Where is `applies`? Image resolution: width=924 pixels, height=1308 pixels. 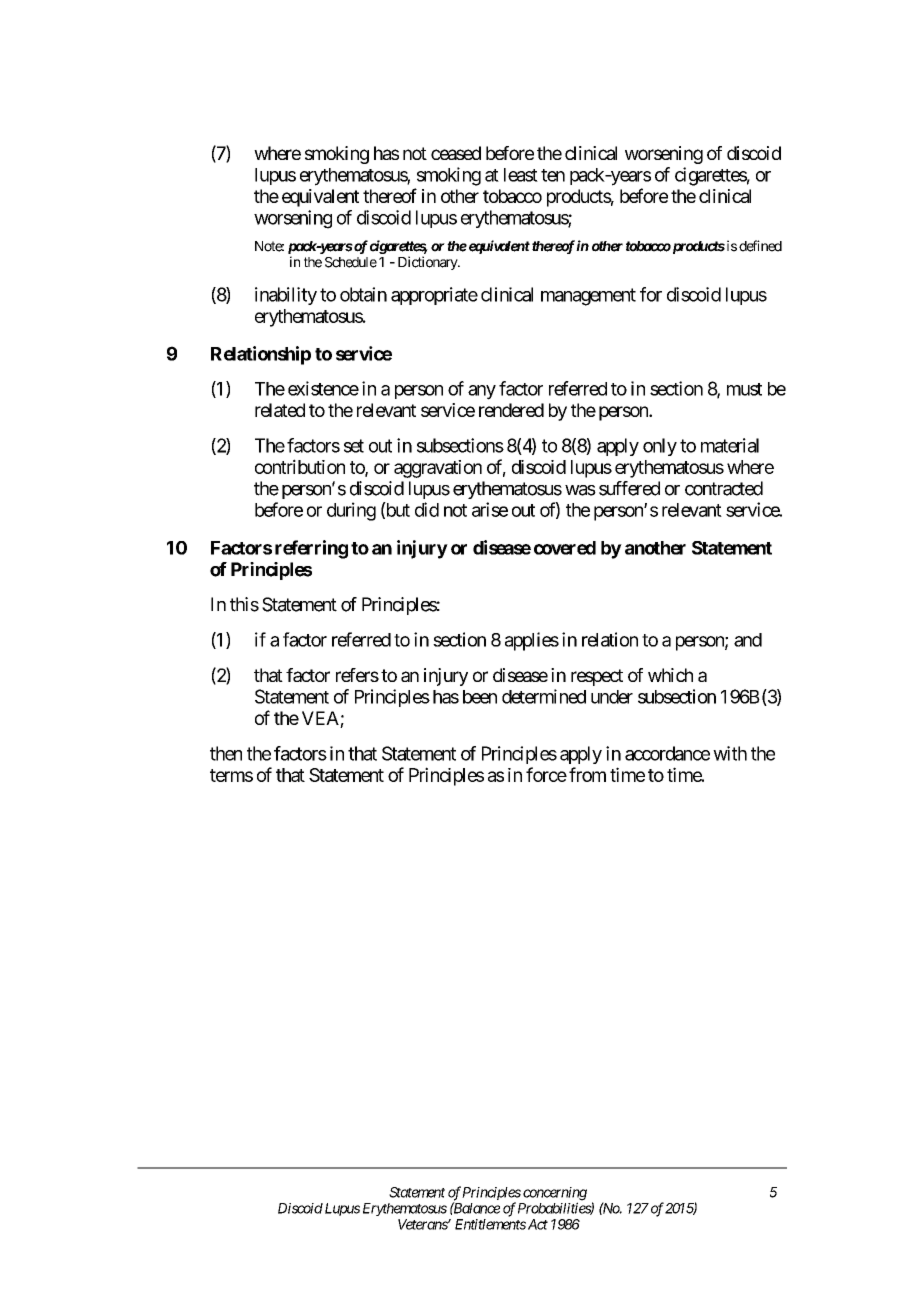 applies is located at coordinates (532, 641).
